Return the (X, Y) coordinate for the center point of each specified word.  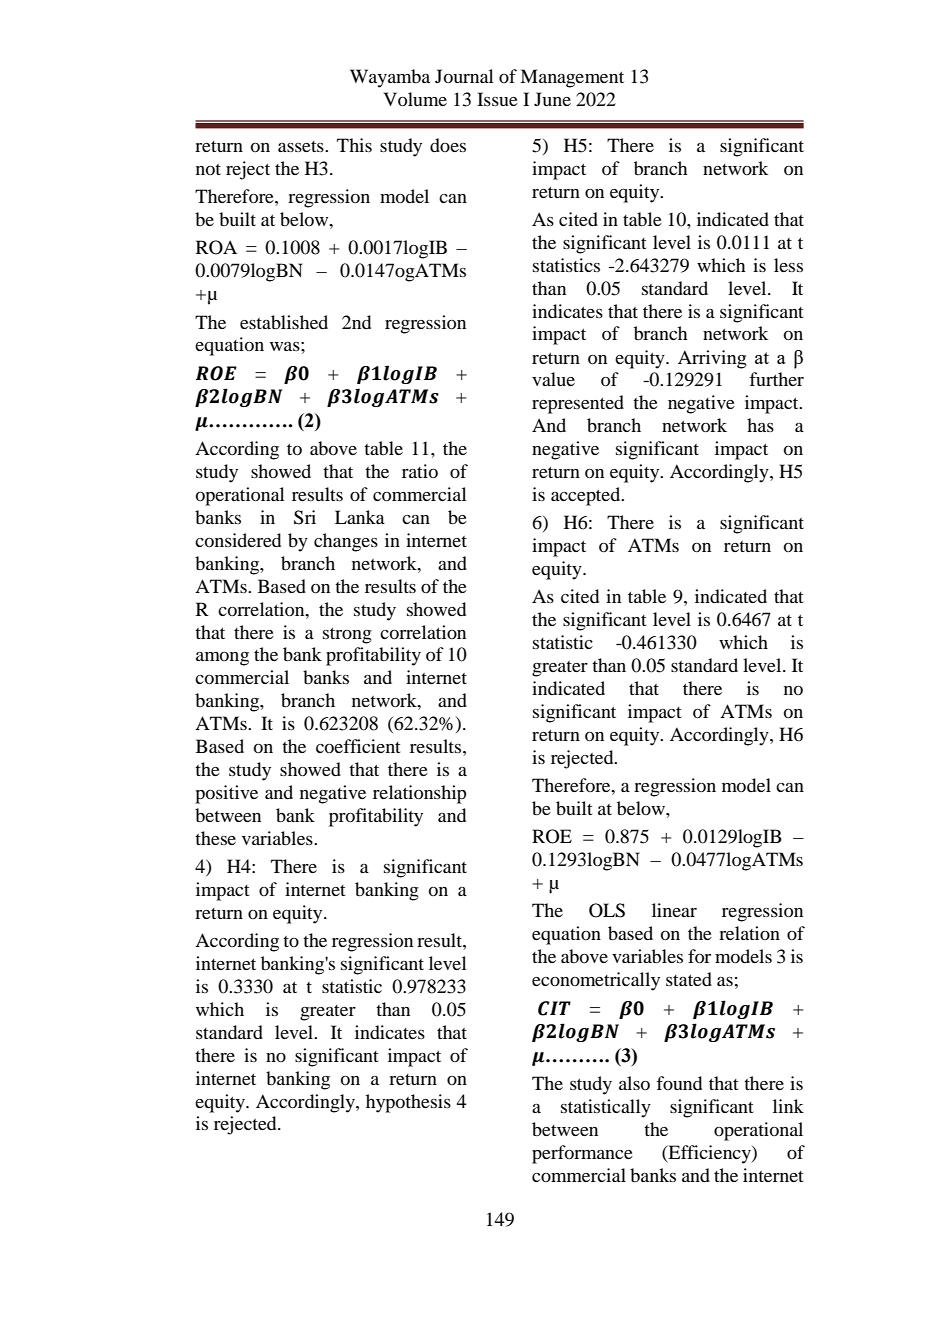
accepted (587, 496)
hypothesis (408, 1103)
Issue (497, 99)
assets (302, 146)
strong (347, 636)
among (222, 659)
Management (572, 78)
